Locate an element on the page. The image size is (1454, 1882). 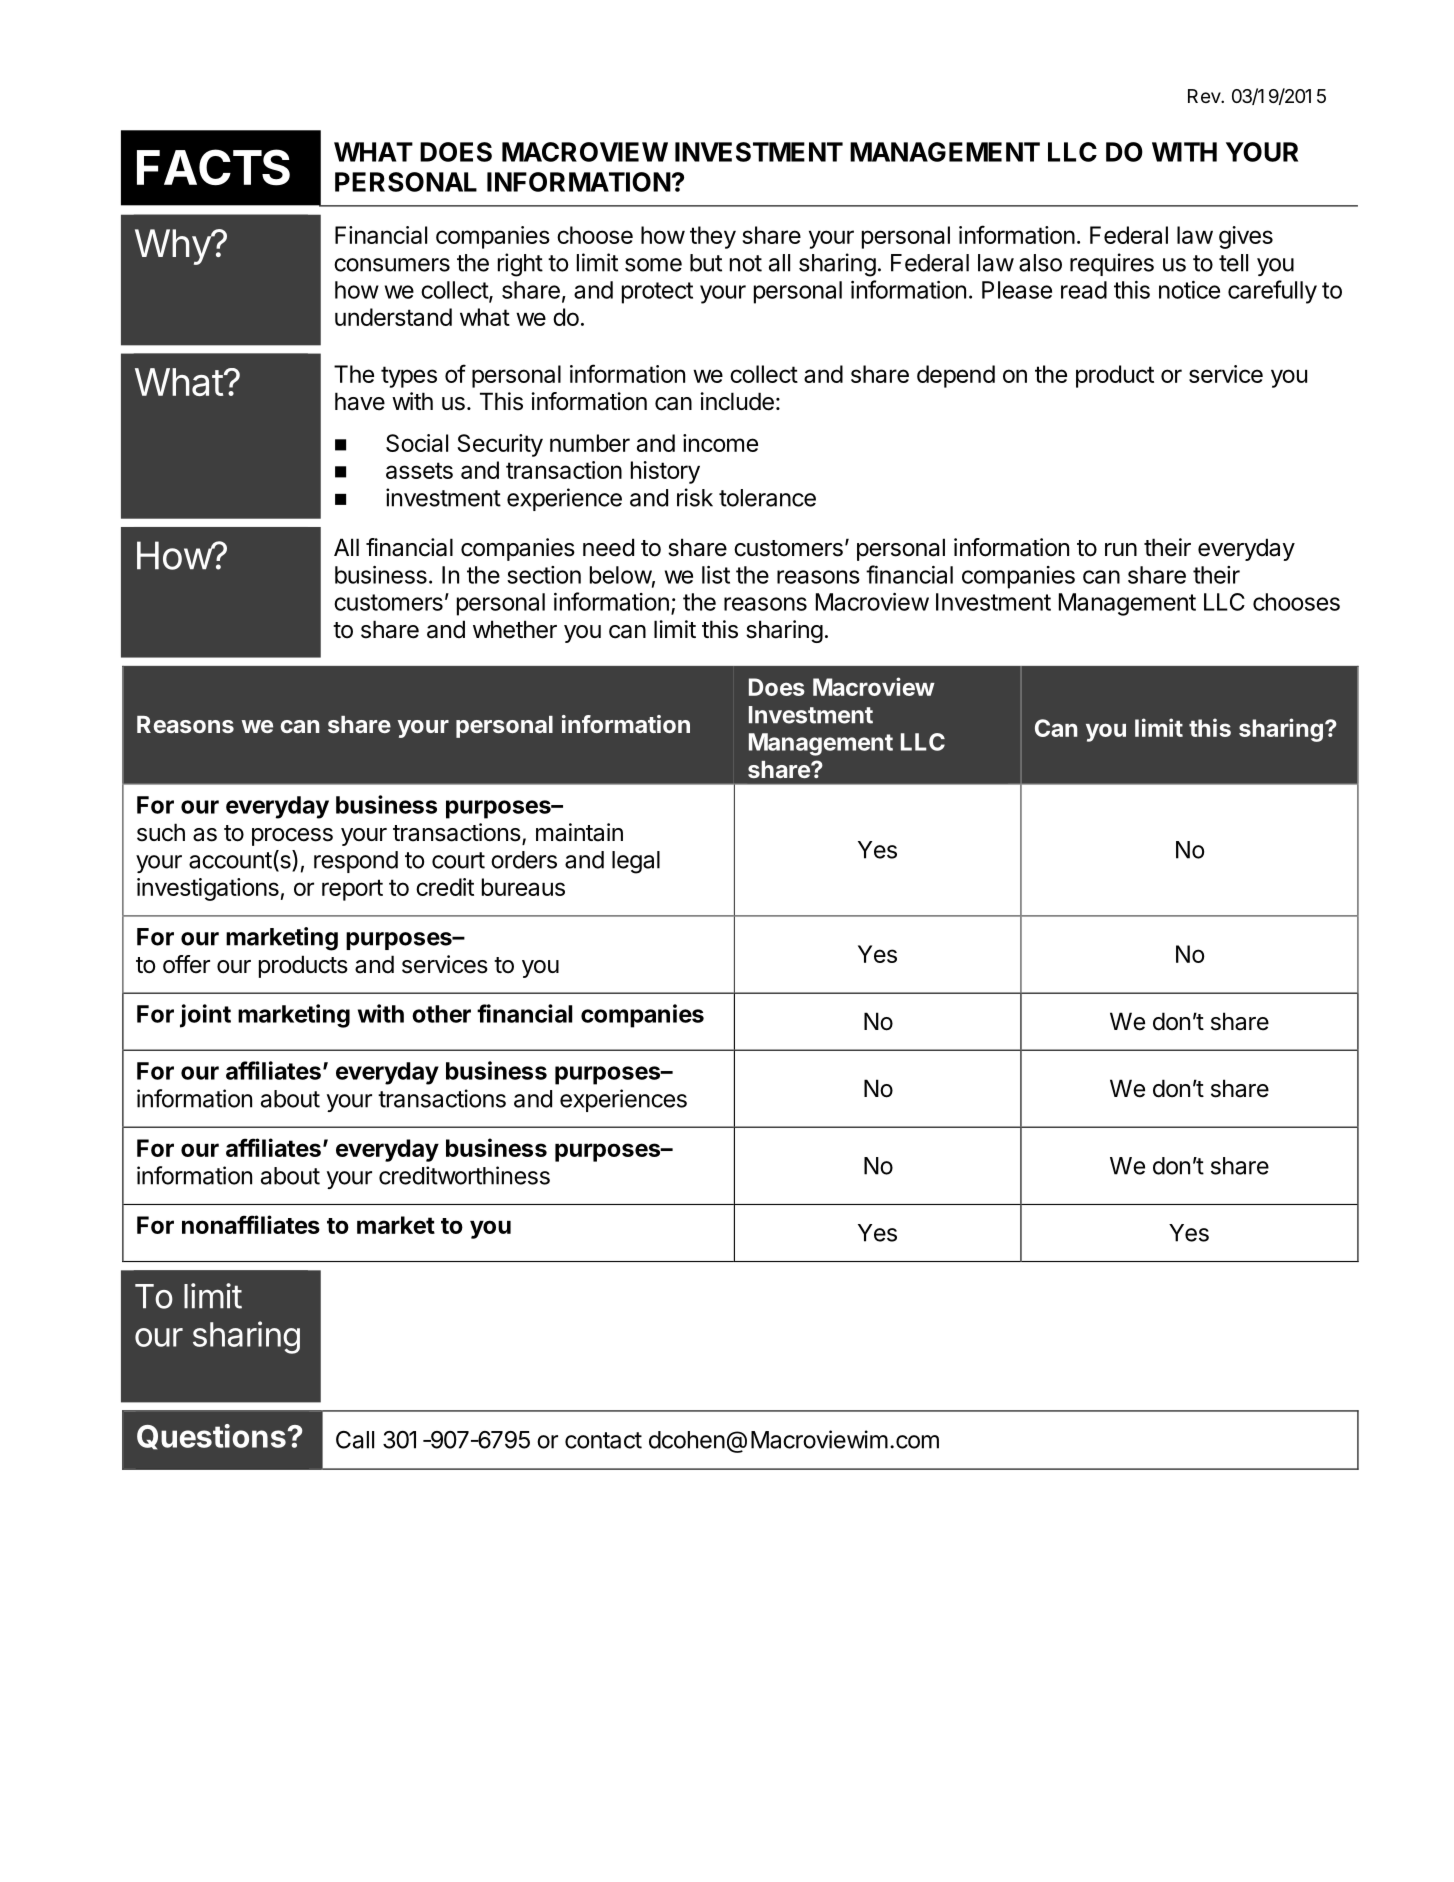
contact is located at coordinates (603, 1440).
